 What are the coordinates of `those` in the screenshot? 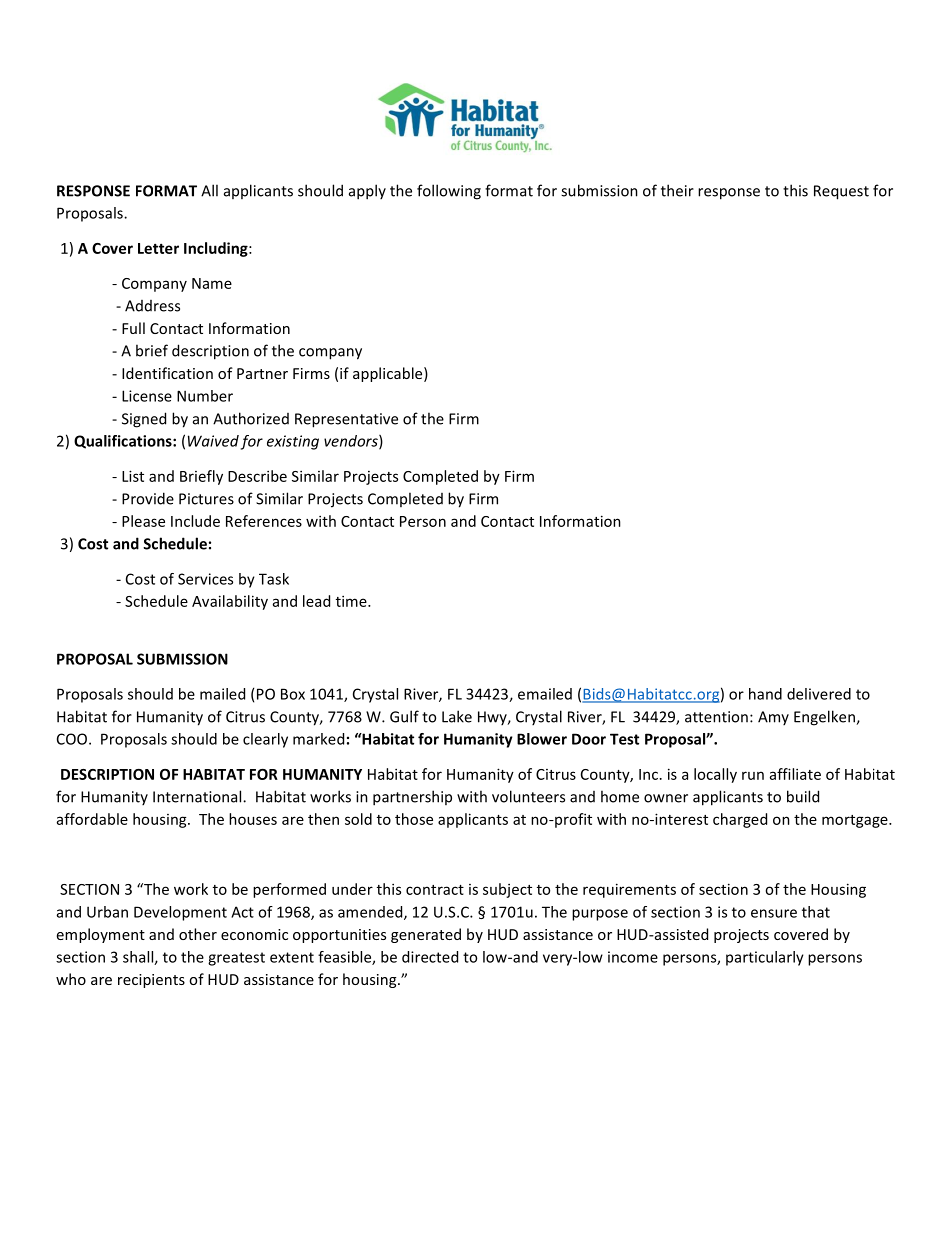 It's located at (414, 819).
